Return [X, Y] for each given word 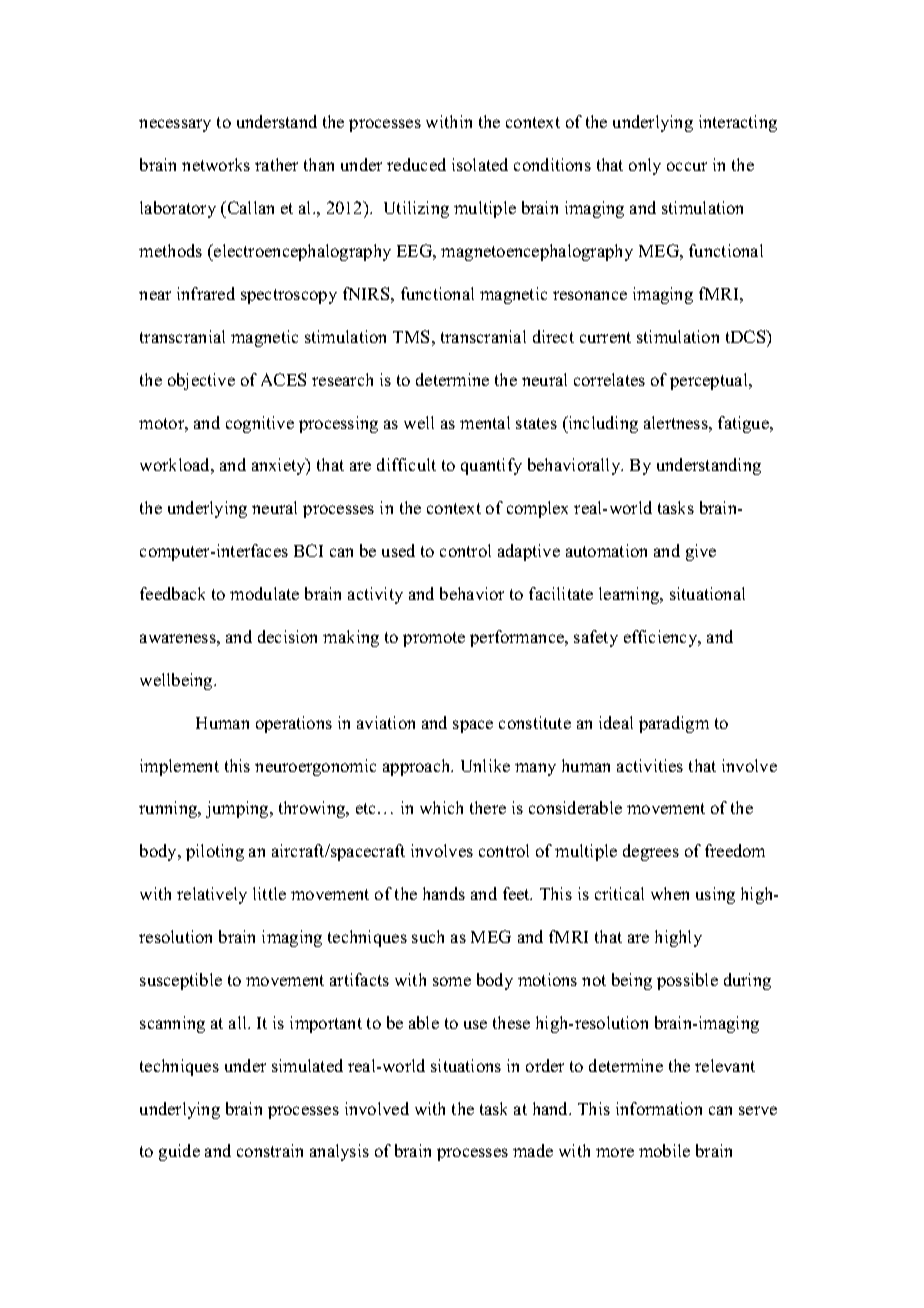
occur [687, 166]
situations [466, 1065]
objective [201, 381]
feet [517, 893]
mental [485, 422]
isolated [480, 164]
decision [287, 636]
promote [434, 639]
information [659, 1108]
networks [216, 164]
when [670, 893]
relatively [212, 895]
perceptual [710, 381]
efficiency [662, 638]
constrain [270, 1150]
